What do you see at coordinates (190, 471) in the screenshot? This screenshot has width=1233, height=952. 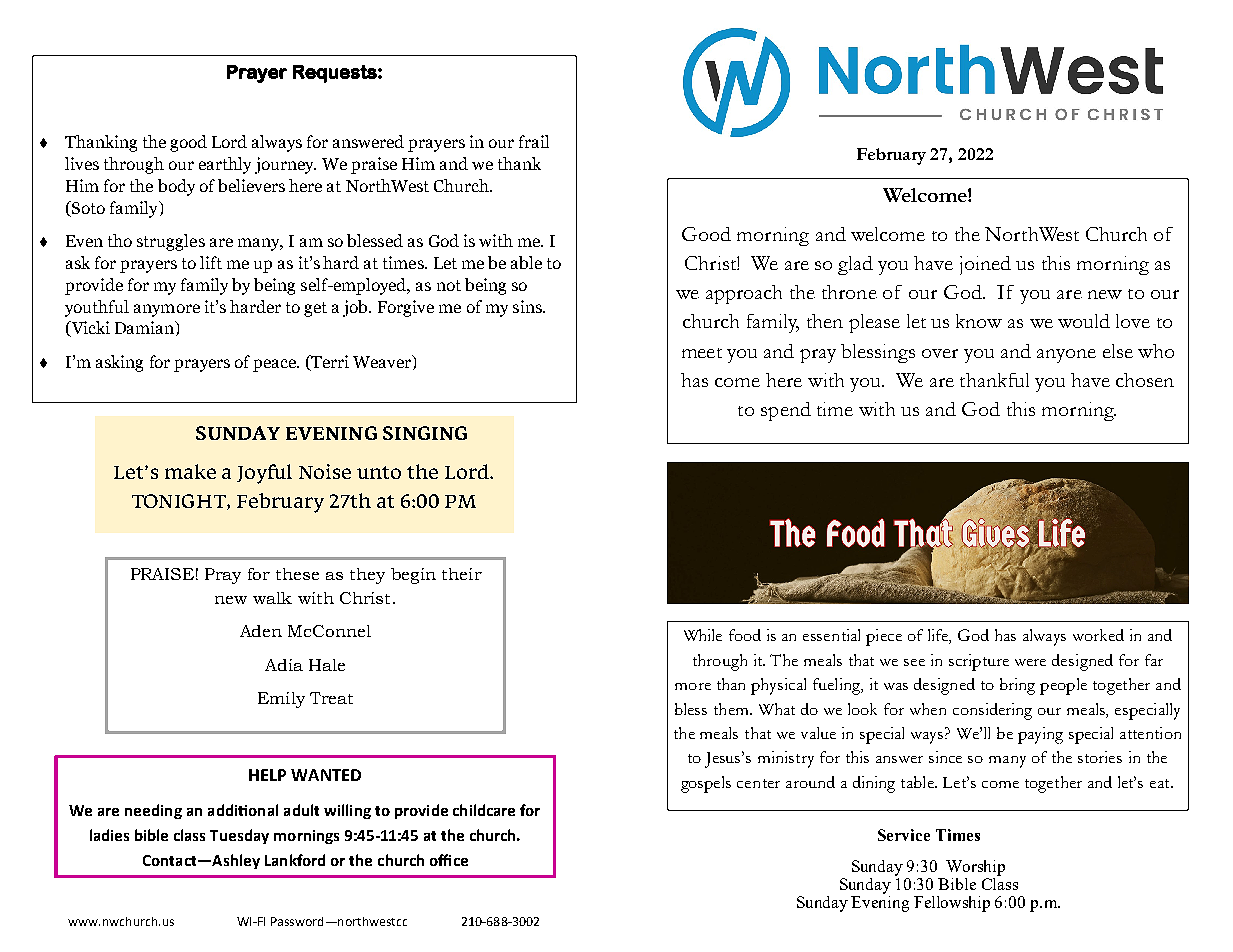 I see `make` at bounding box center [190, 471].
